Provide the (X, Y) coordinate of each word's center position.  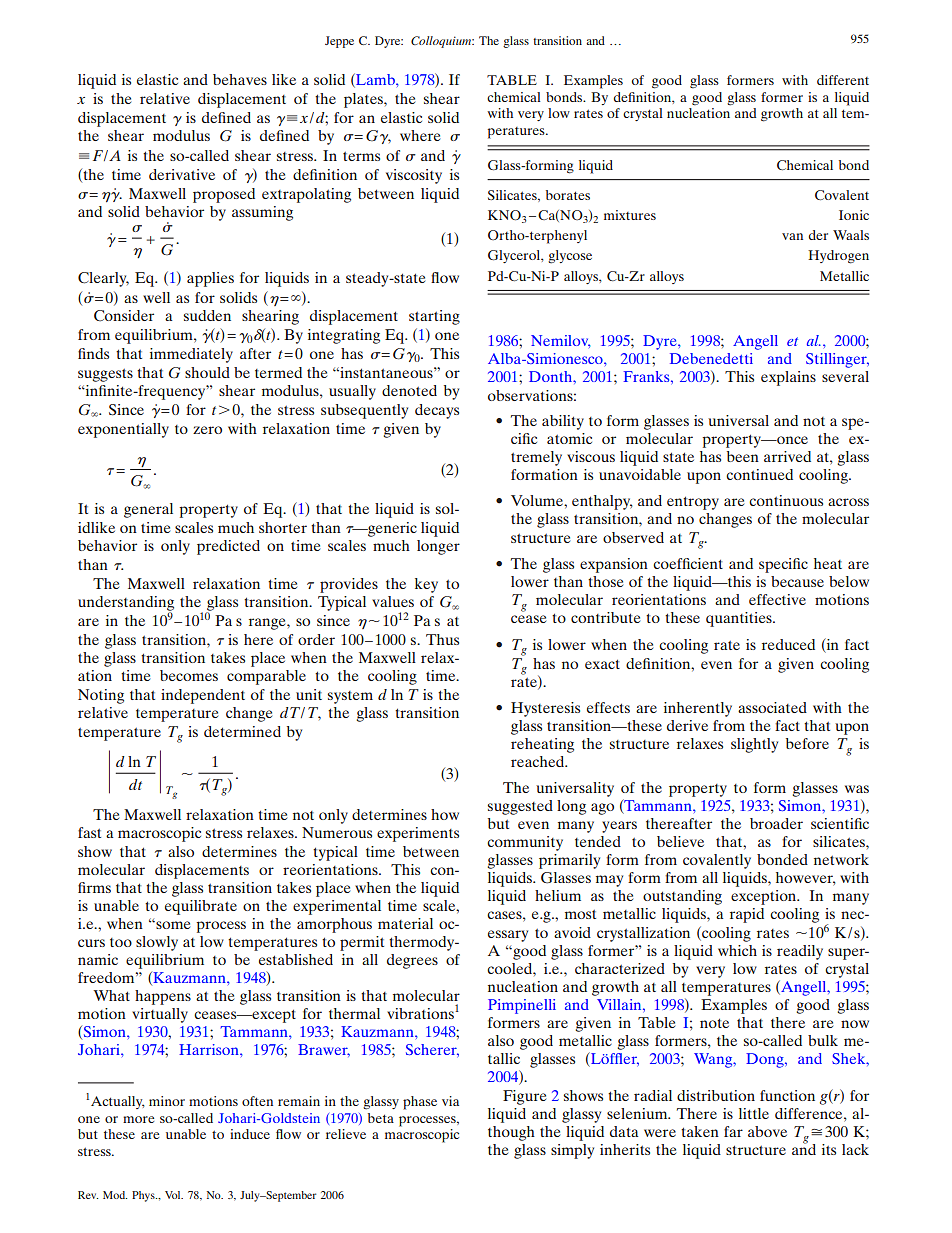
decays (437, 411)
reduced (788, 644)
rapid (747, 915)
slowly (157, 943)
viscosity (414, 176)
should (207, 372)
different (843, 80)
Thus (442, 639)
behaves (240, 79)
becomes (189, 675)
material (405, 923)
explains (788, 378)
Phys (144, 1196)
